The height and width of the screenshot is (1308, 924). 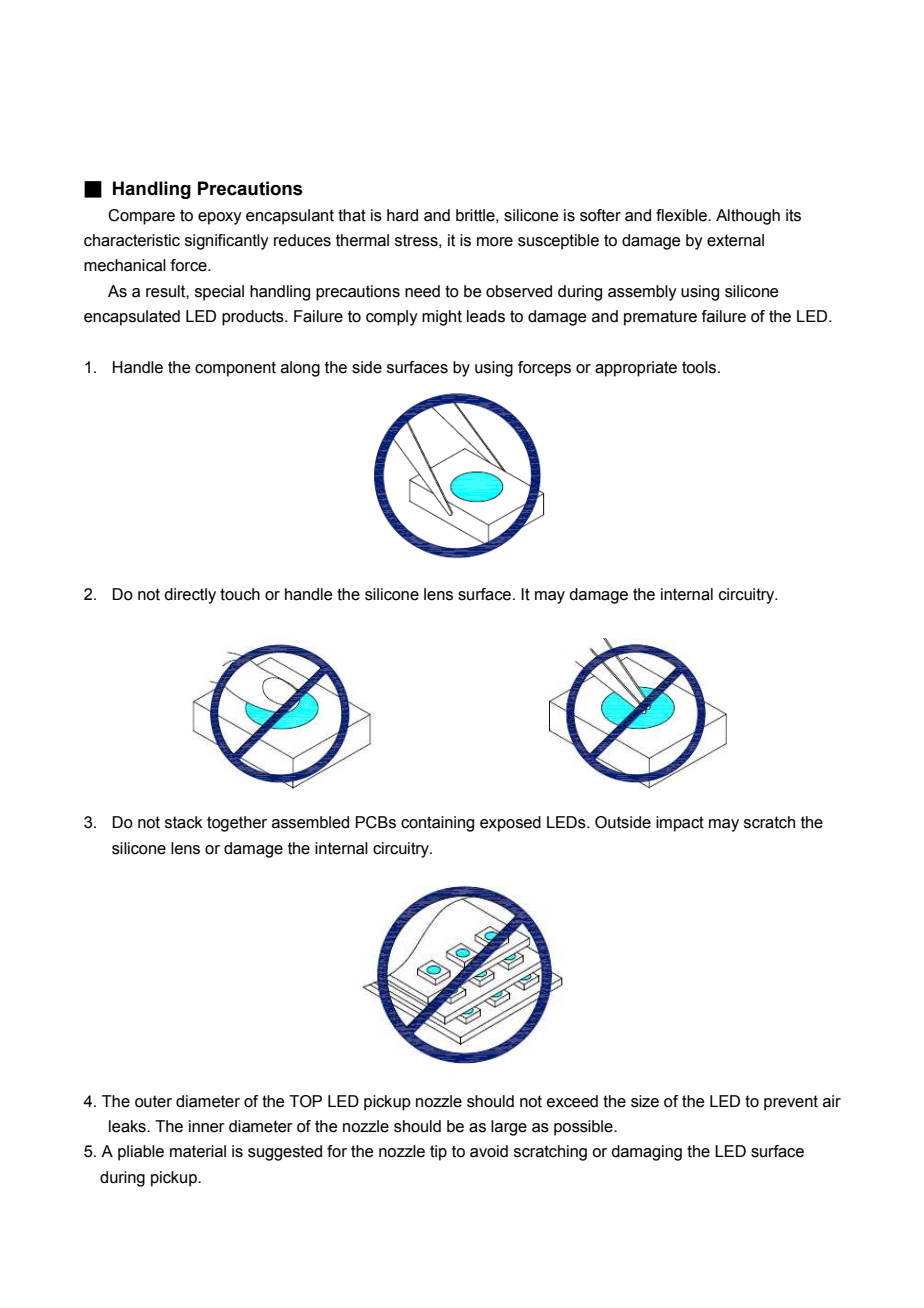 I want to click on external, so click(x=735, y=240).
